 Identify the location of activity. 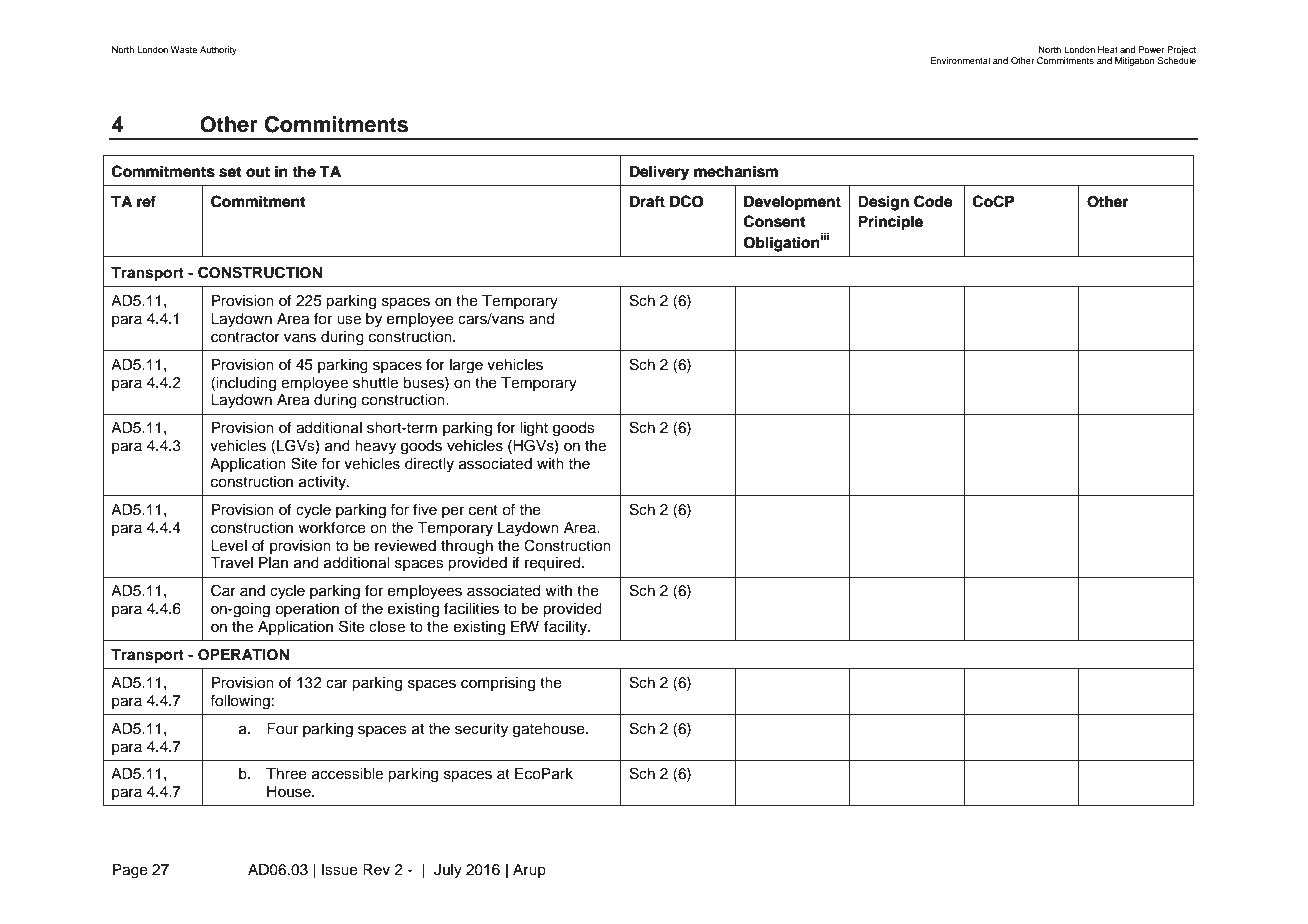
(324, 483).
